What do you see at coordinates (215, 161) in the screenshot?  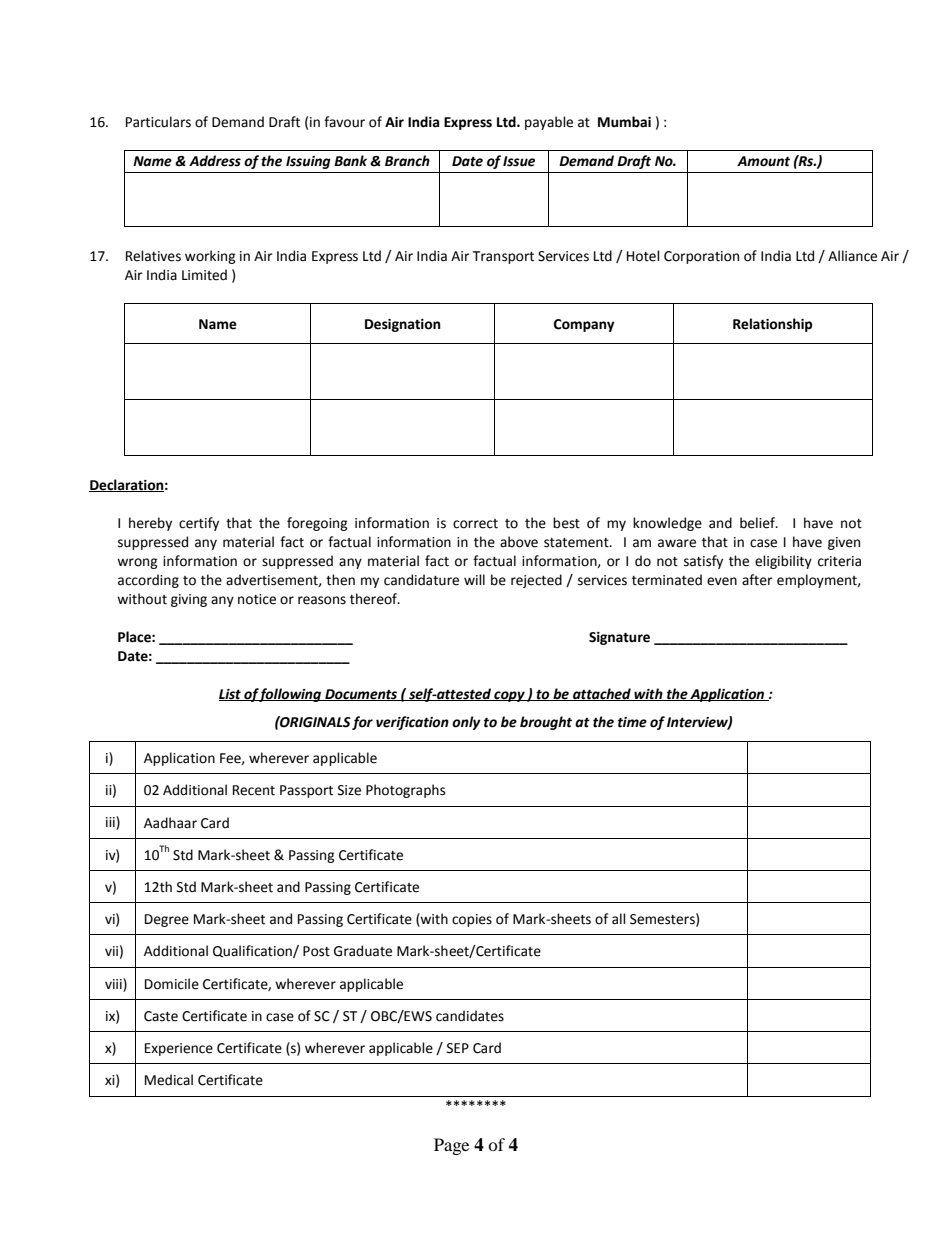 I see `Address` at bounding box center [215, 161].
